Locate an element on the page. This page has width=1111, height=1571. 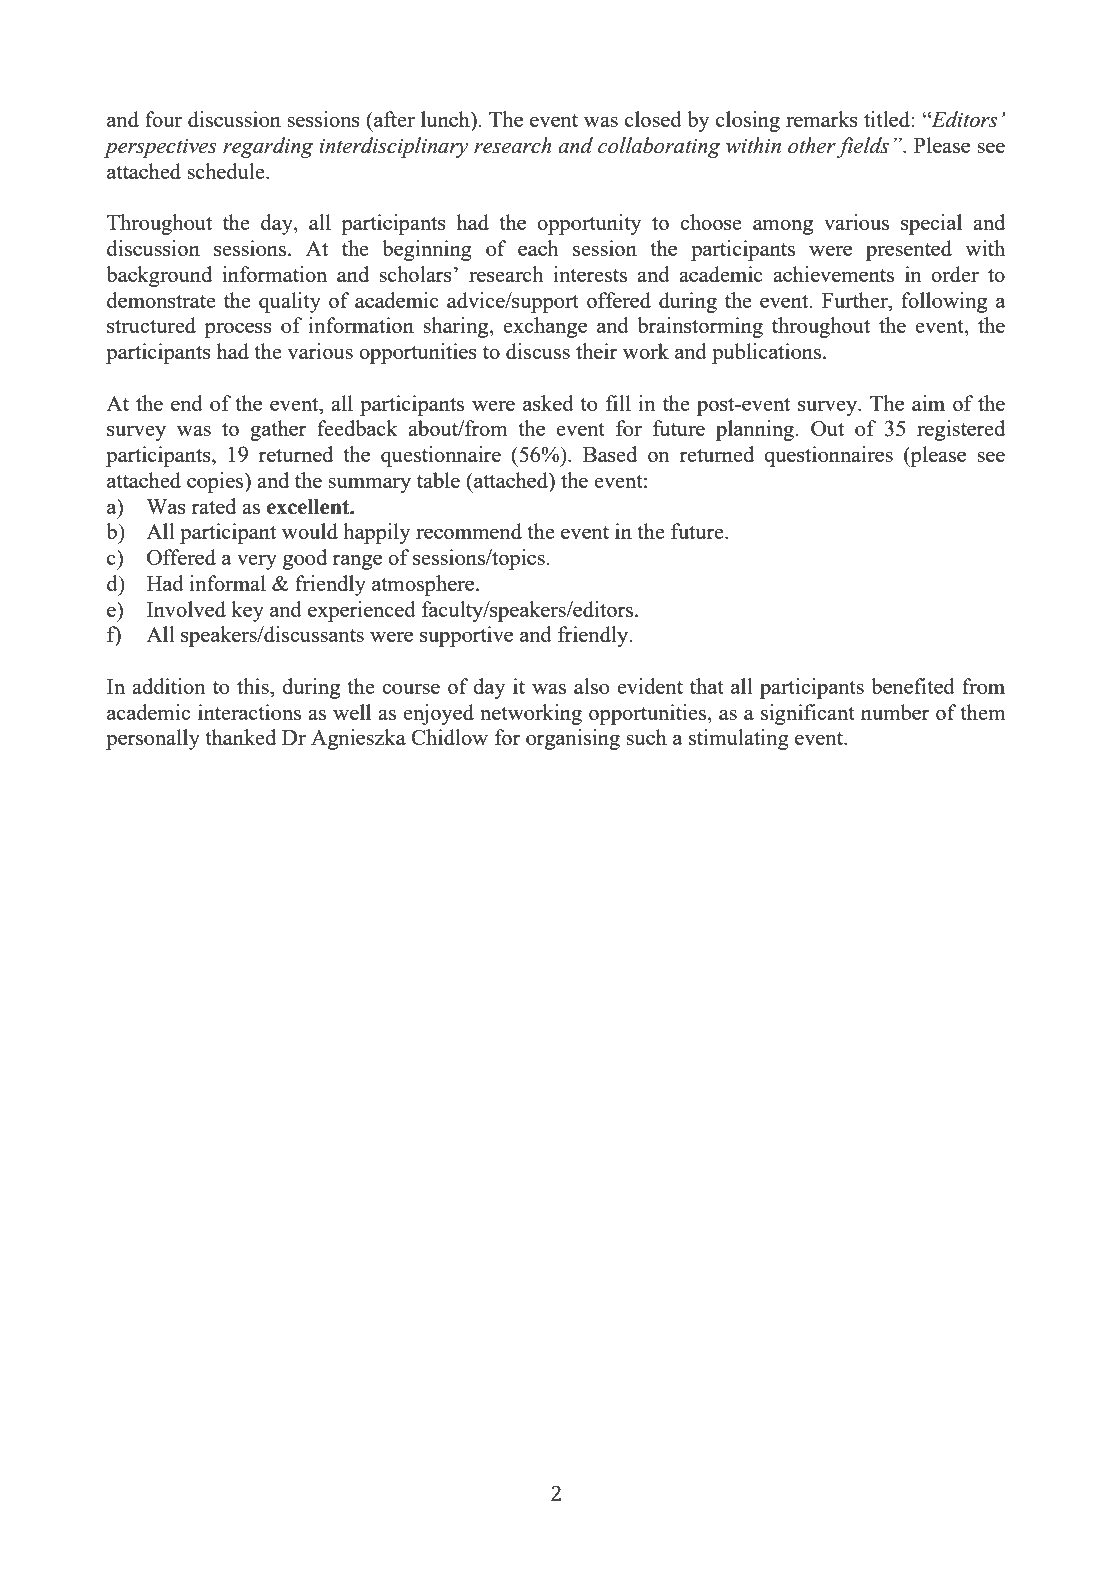
registered is located at coordinates (961, 430).
